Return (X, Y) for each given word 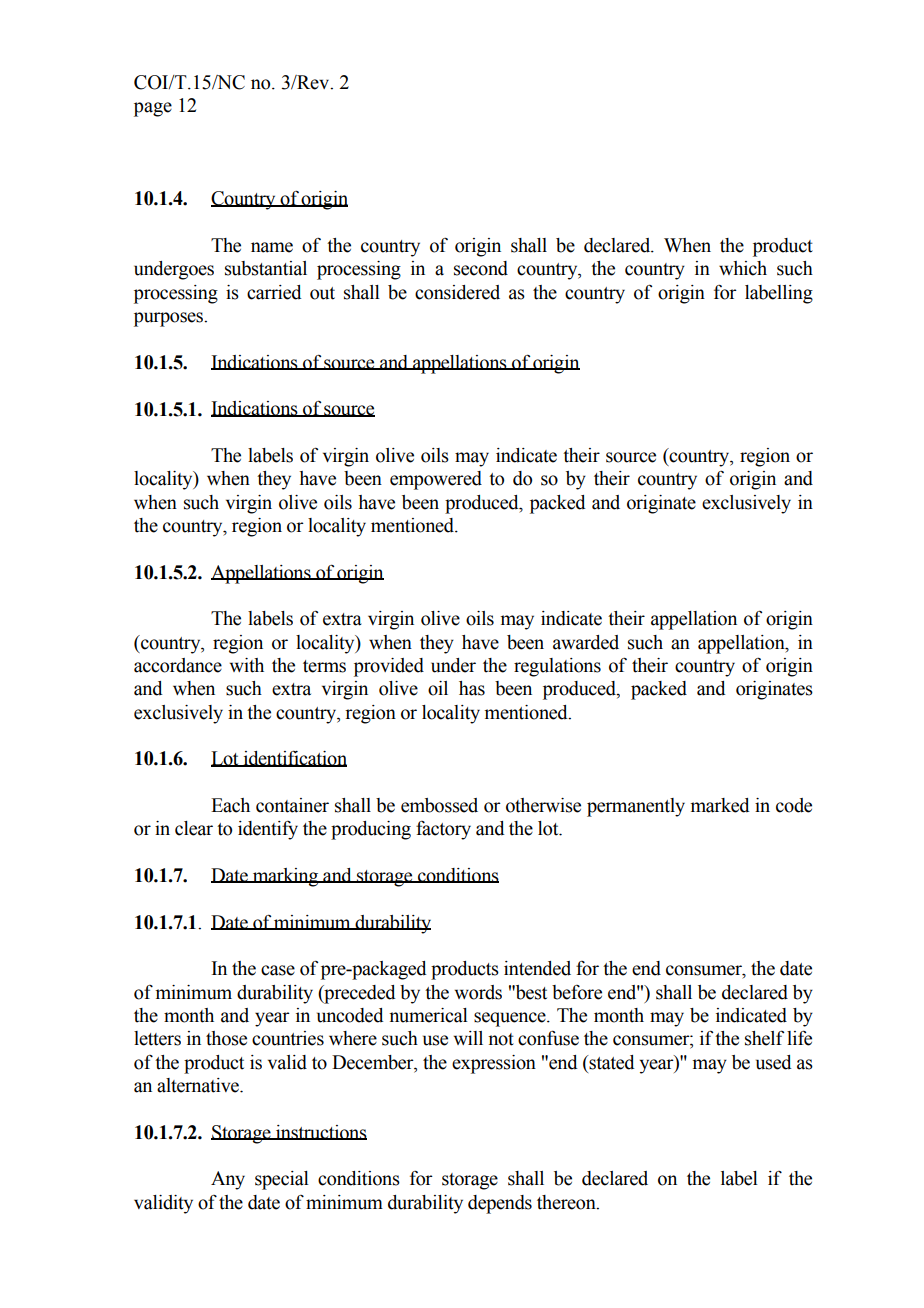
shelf (764, 1038)
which (743, 268)
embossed (439, 805)
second (481, 268)
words (478, 992)
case (278, 970)
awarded (586, 642)
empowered (436, 480)
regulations (557, 667)
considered (457, 292)
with (247, 665)
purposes (170, 319)
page (153, 109)
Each (230, 805)
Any (228, 1180)
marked (720, 805)
